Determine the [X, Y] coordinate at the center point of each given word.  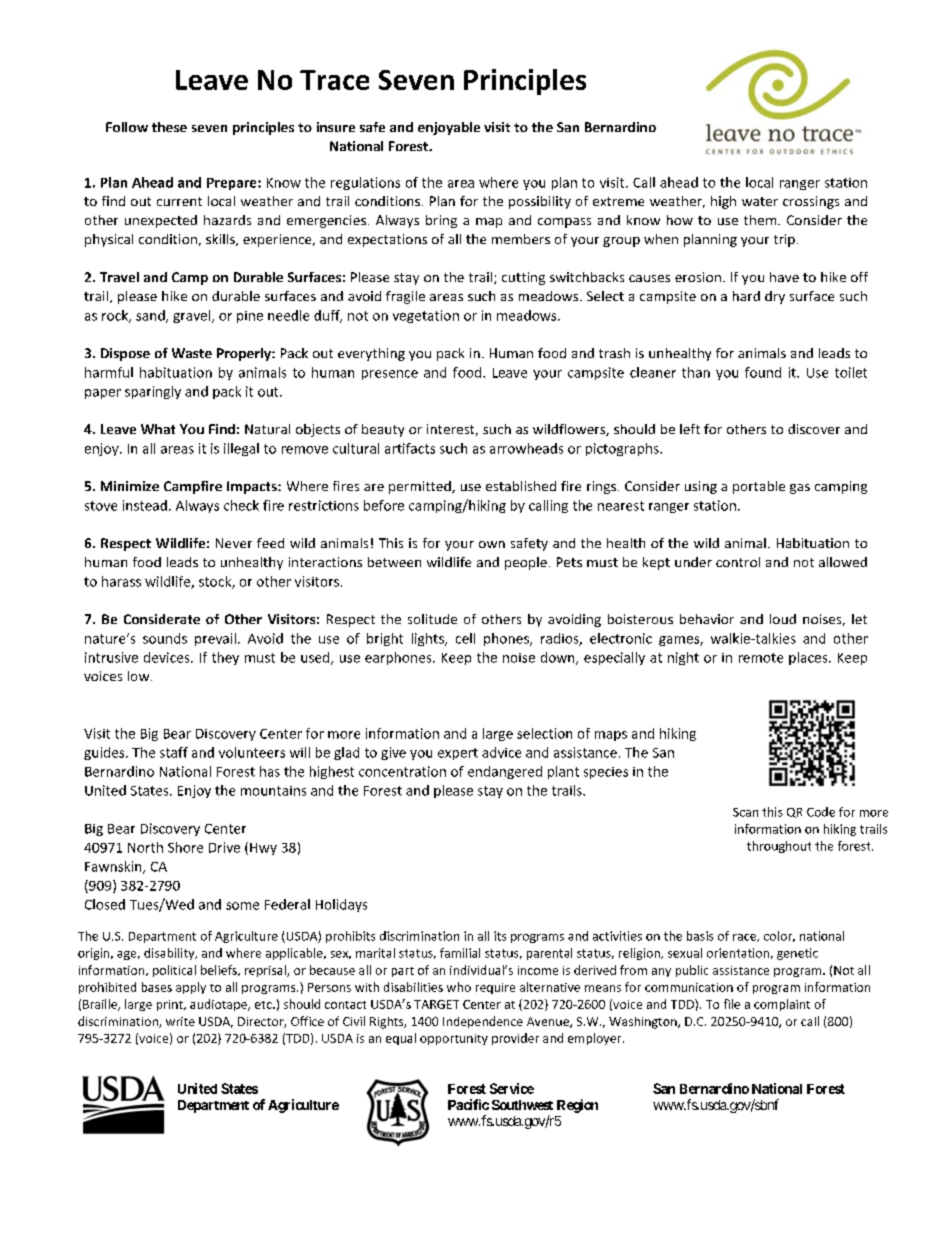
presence [390, 375]
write [180, 1021]
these [169, 127]
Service [512, 1088]
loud [783, 619]
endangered [505, 772]
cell [465, 638]
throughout [779, 847]
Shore [185, 847]
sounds [165, 638]
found [763, 372]
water [760, 201]
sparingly [153, 392]
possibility [540, 202]
